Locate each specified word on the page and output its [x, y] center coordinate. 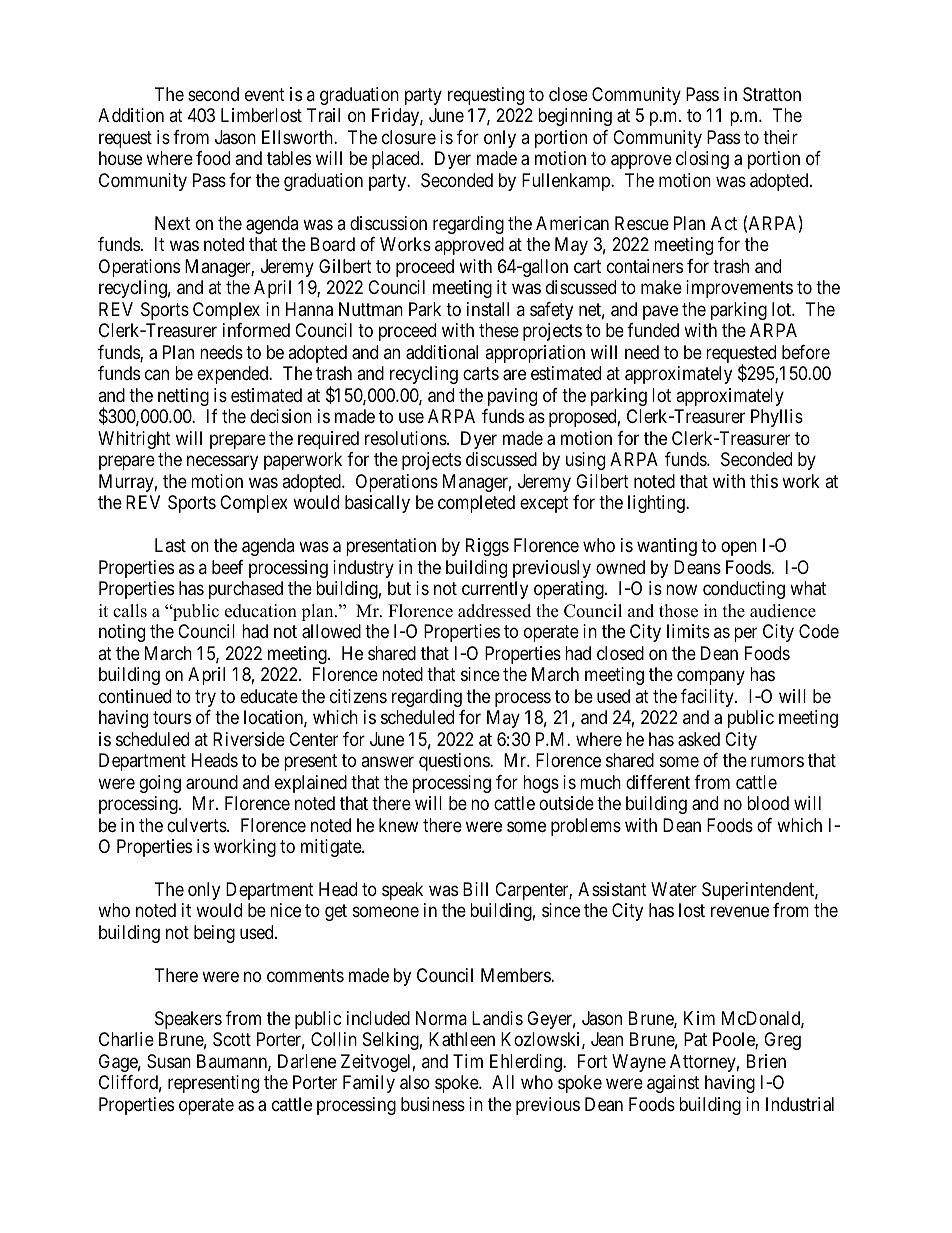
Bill [475, 889]
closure [409, 137]
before [806, 352]
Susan [169, 1061]
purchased [246, 590]
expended [234, 375]
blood [768, 803]
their [780, 137]
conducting [744, 590]
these [499, 330]
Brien [766, 1061]
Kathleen [462, 1039]
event [265, 94]
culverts [197, 825]
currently [495, 590]
